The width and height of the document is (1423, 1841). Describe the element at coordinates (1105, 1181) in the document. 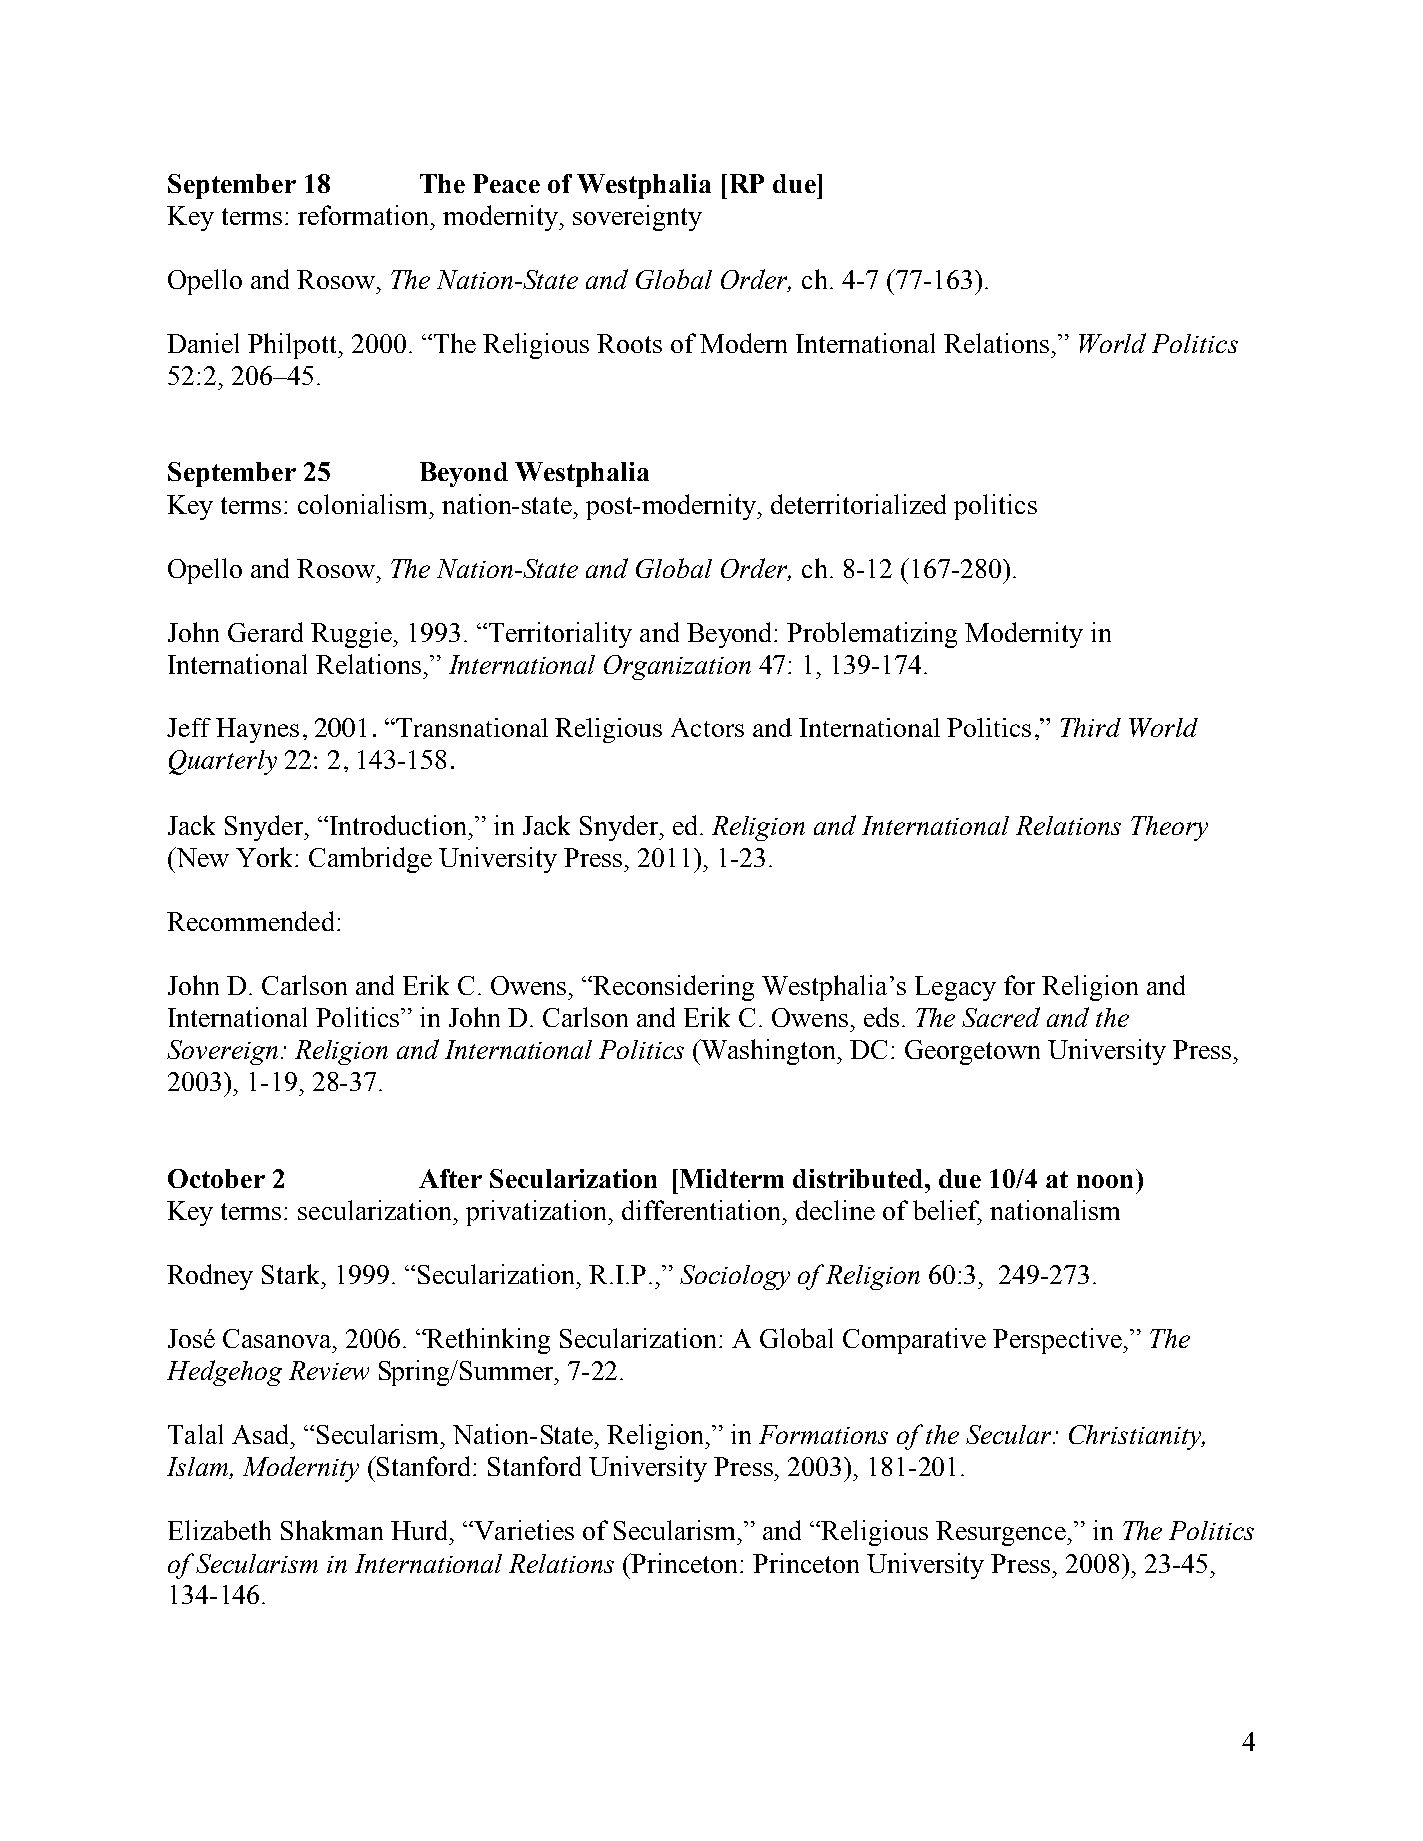

I see `noon` at that location.
